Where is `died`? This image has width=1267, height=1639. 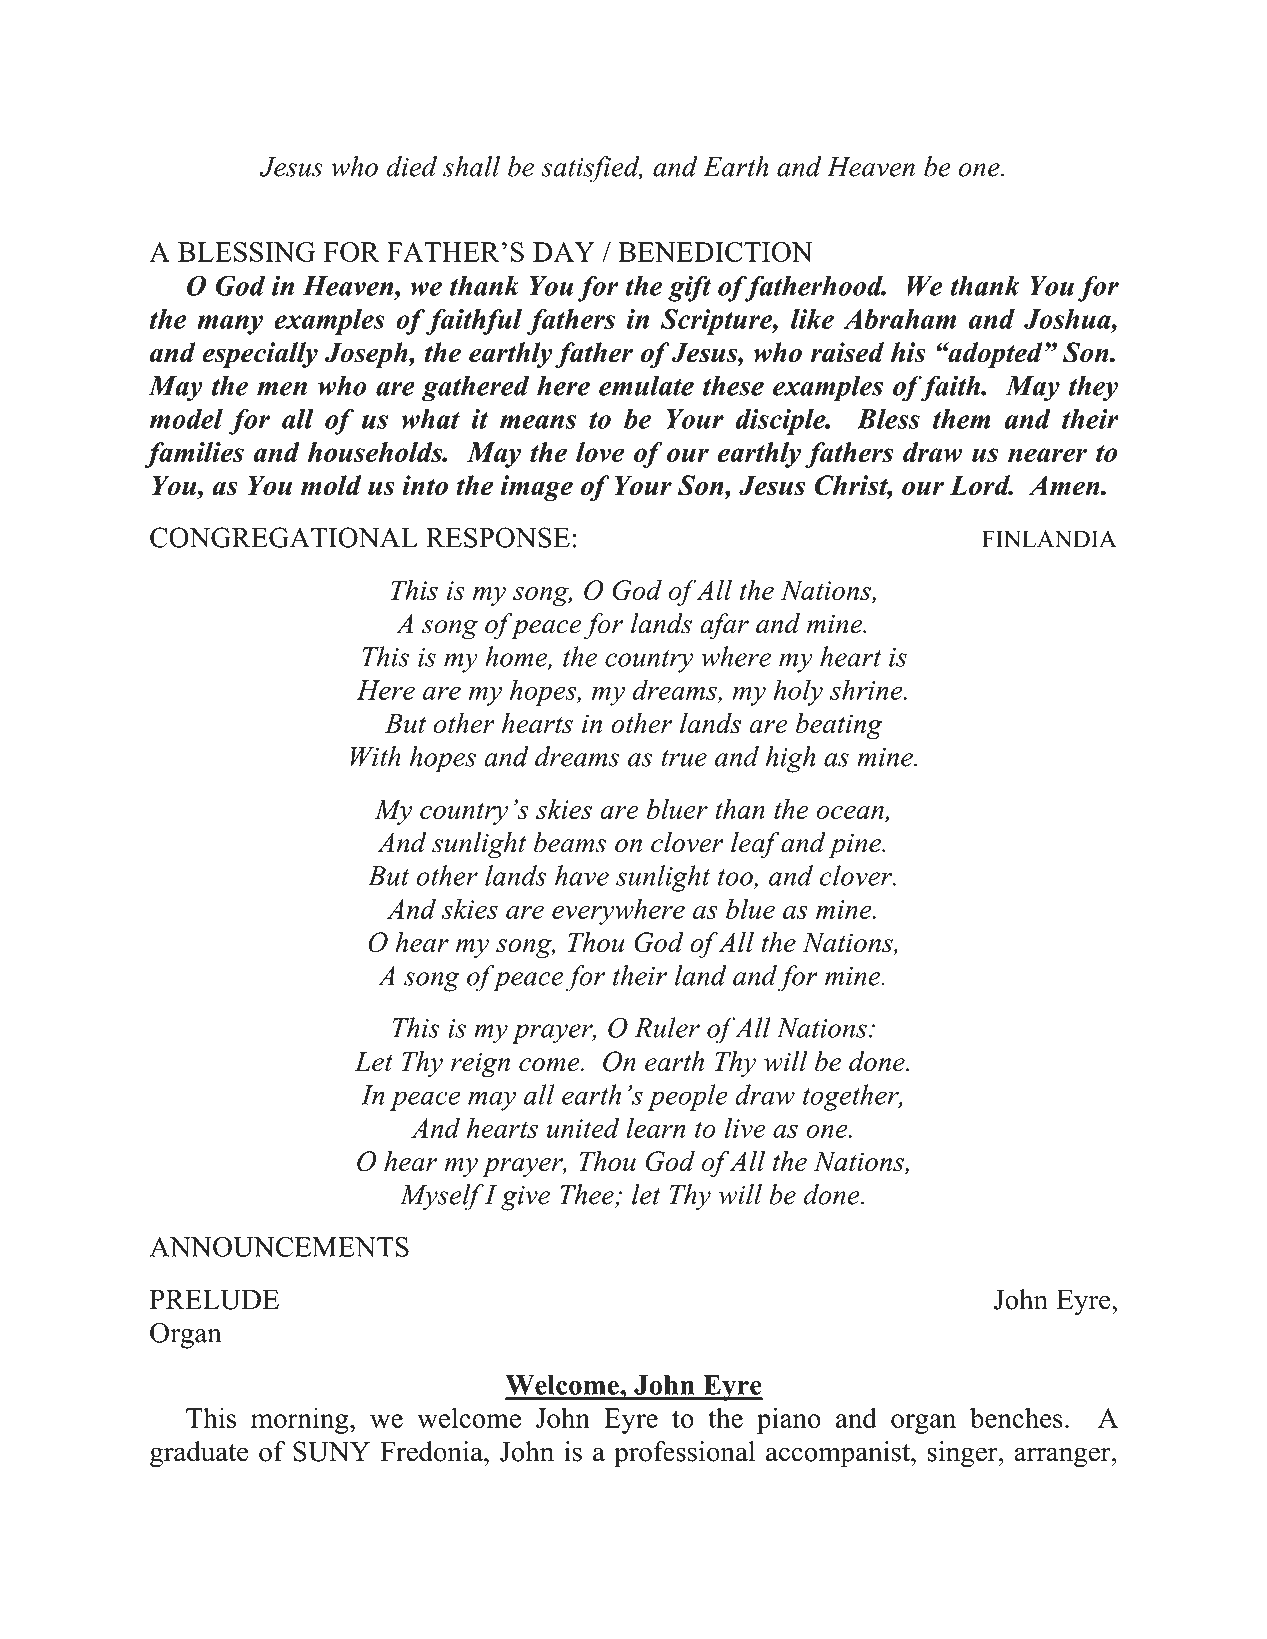 died is located at coordinates (411, 166).
